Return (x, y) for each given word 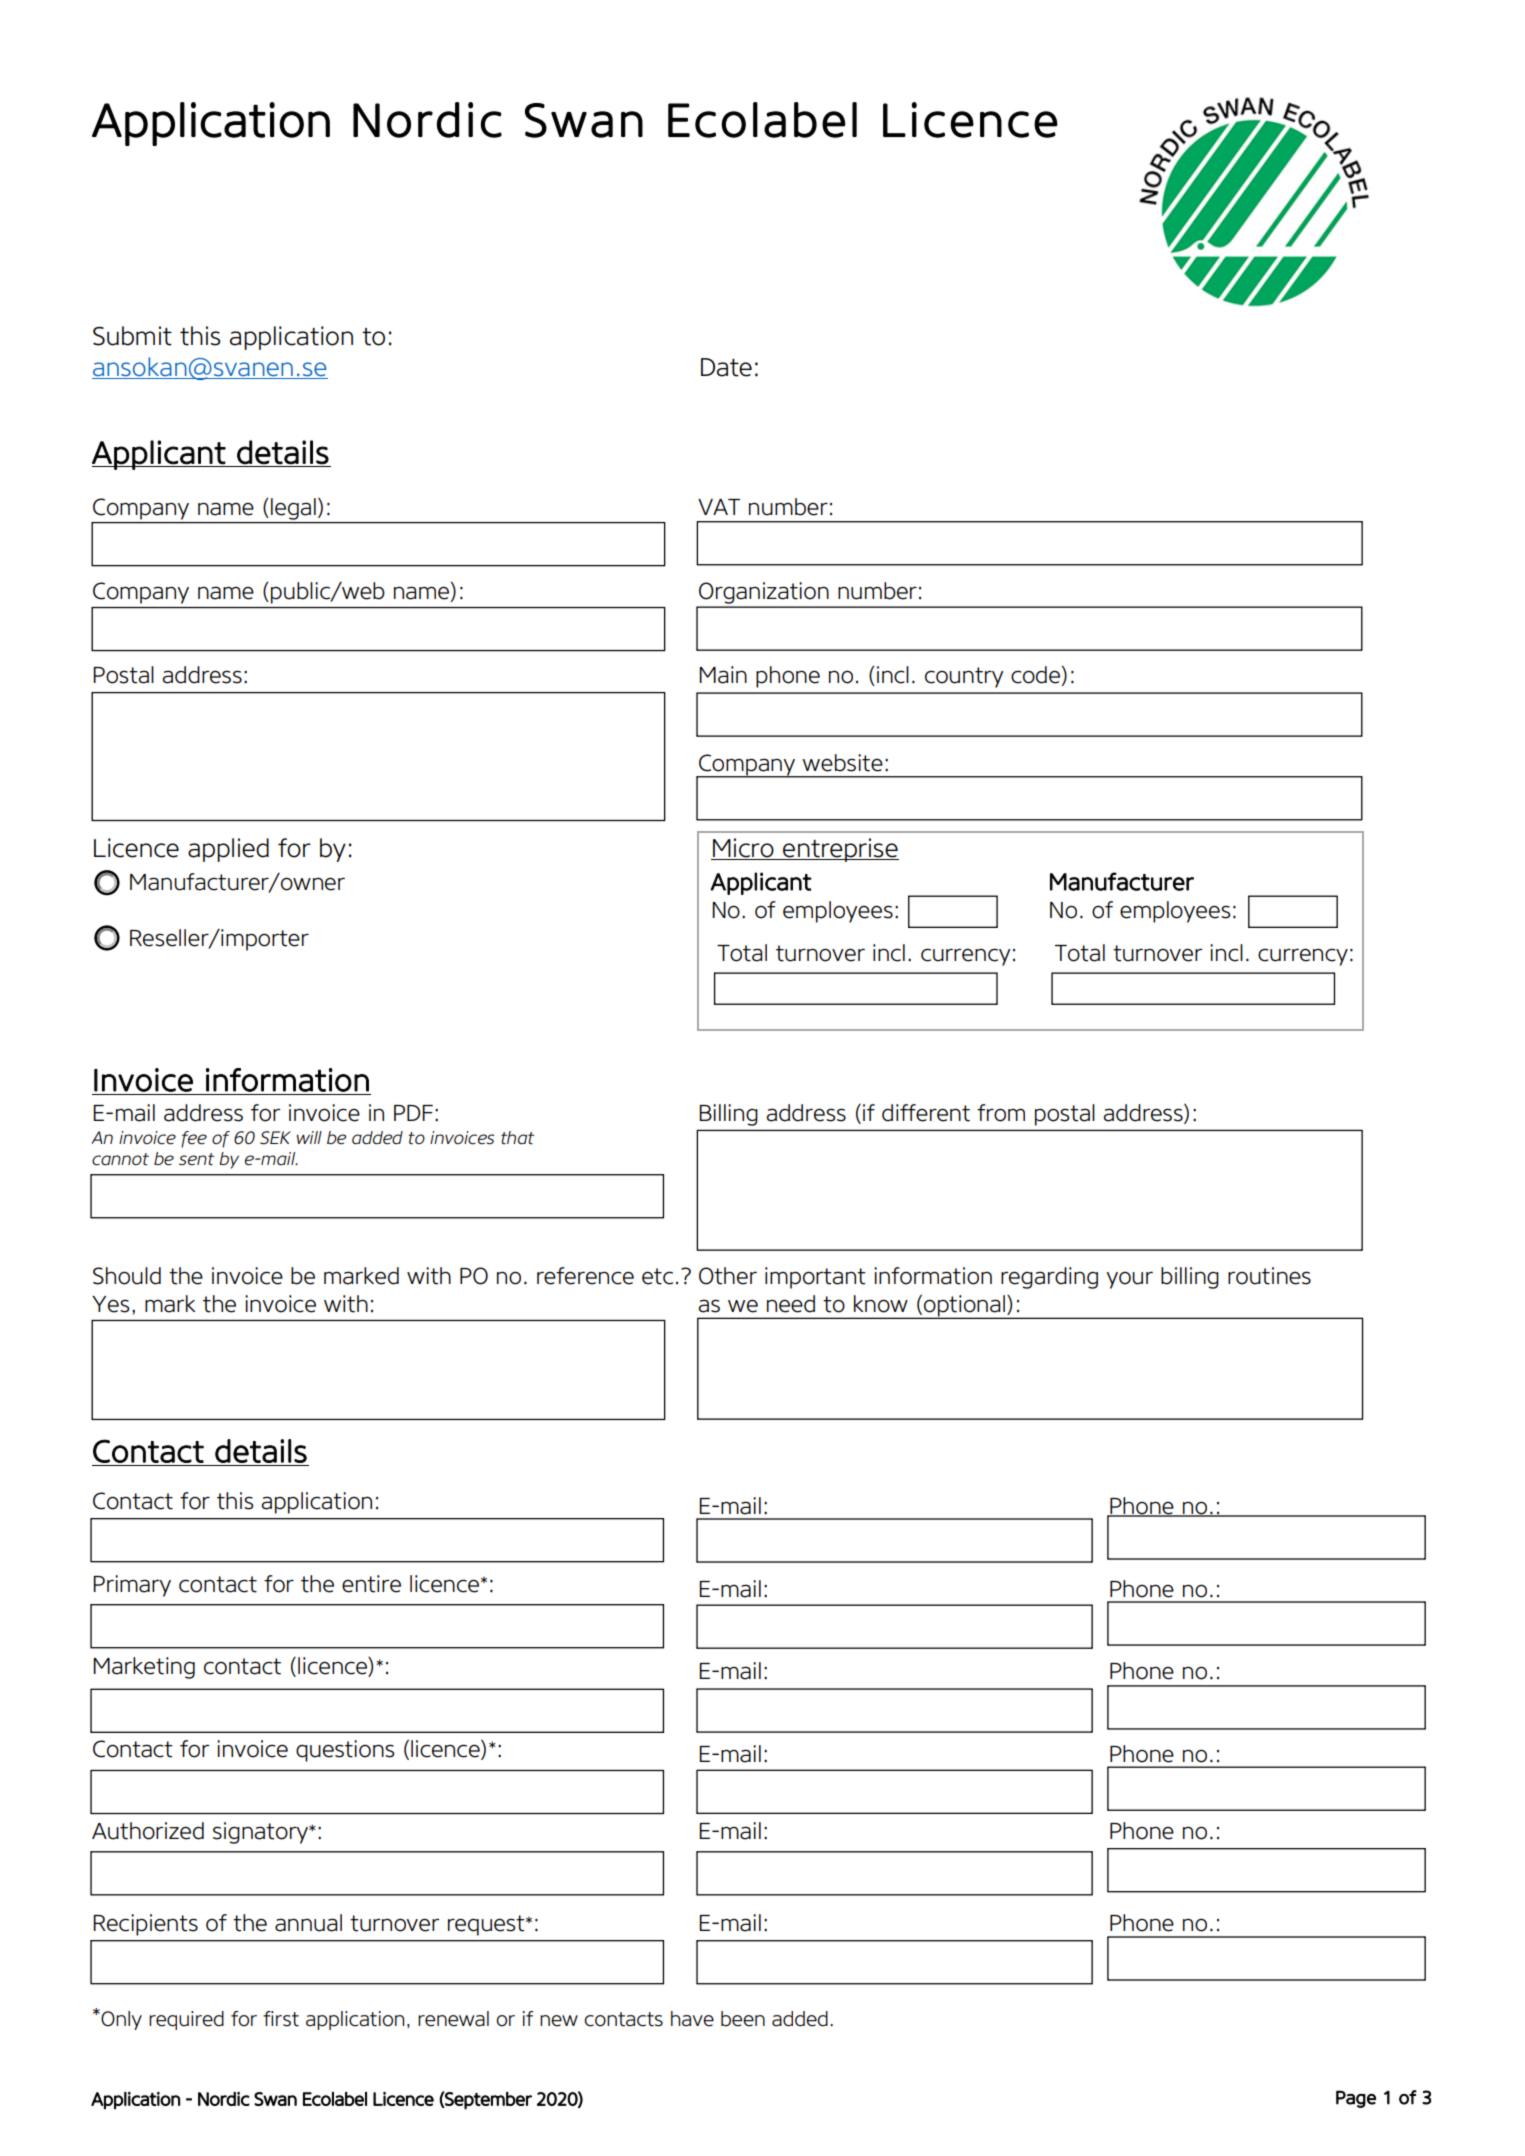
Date (726, 367)
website (842, 763)
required (186, 2020)
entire (371, 1584)
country (964, 677)
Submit (132, 336)
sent (196, 1159)
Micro (743, 848)
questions (345, 1751)
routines (1269, 1276)
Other (728, 1276)
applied (228, 850)
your (1129, 1280)
